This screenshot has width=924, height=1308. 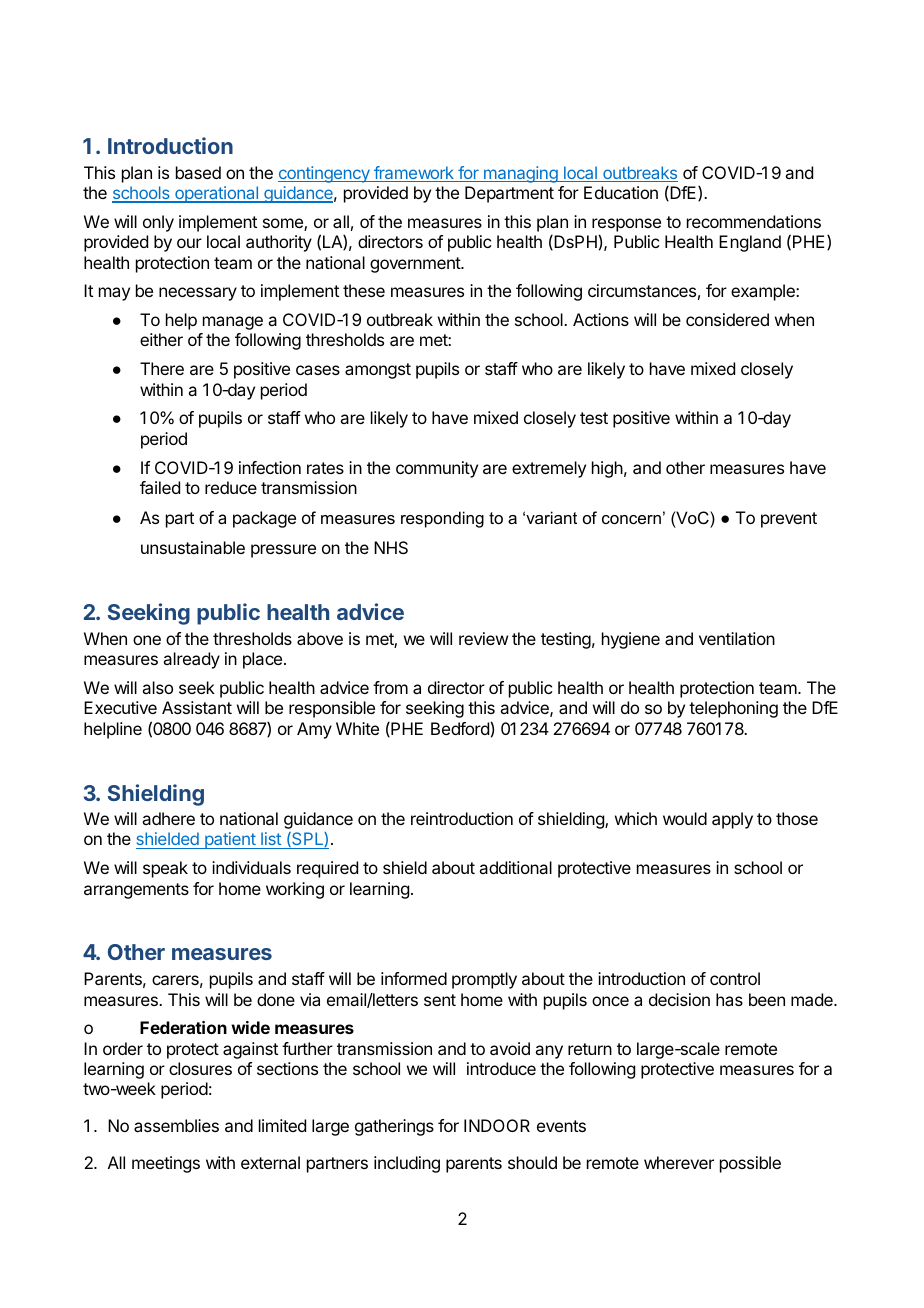 What do you see at coordinates (216, 194) in the screenshot?
I see `operational` at bounding box center [216, 194].
